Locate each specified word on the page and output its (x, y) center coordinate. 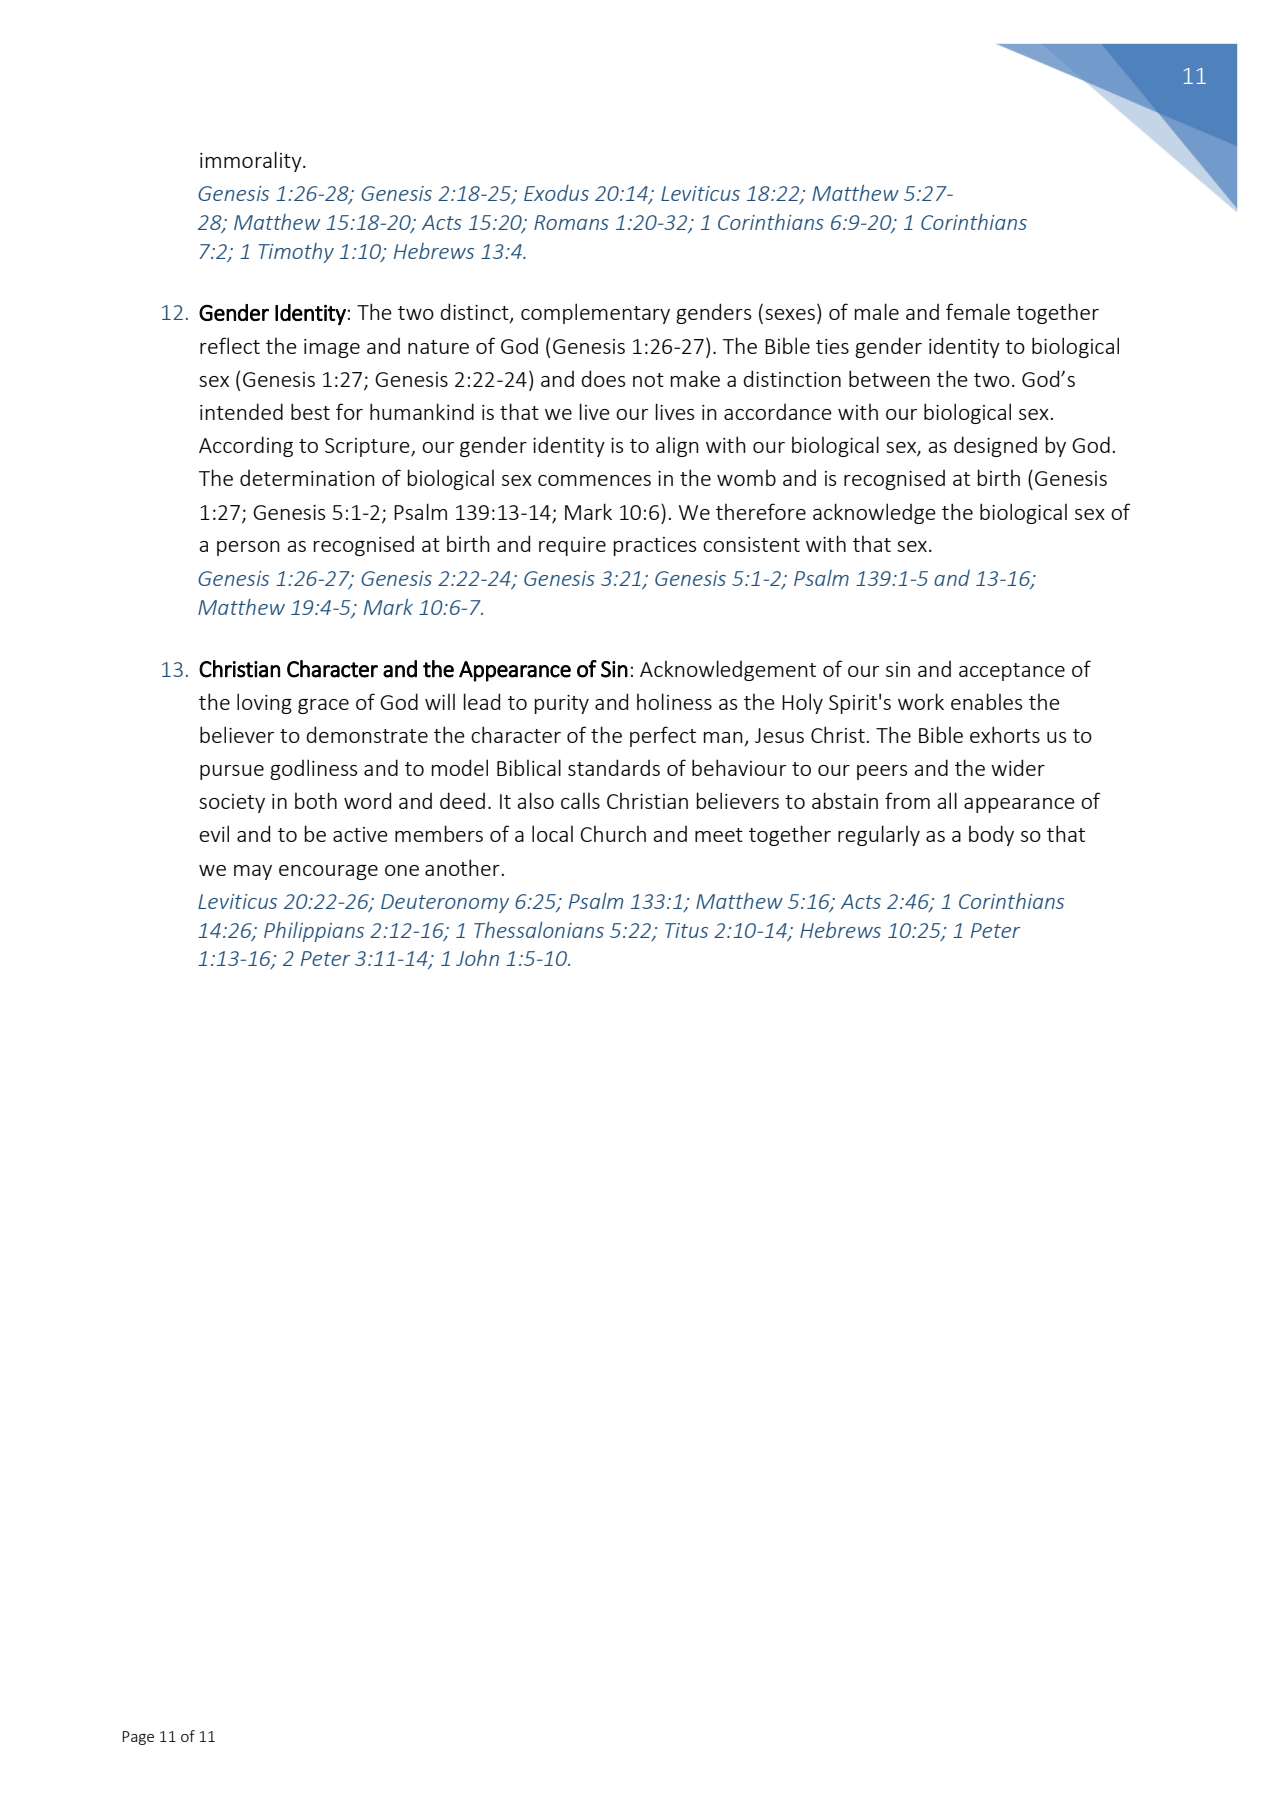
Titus (686, 930)
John (477, 958)
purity (562, 704)
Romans (571, 222)
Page (138, 1738)
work (921, 701)
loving (264, 703)
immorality (252, 161)
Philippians (314, 932)
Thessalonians (539, 930)
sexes (790, 314)
